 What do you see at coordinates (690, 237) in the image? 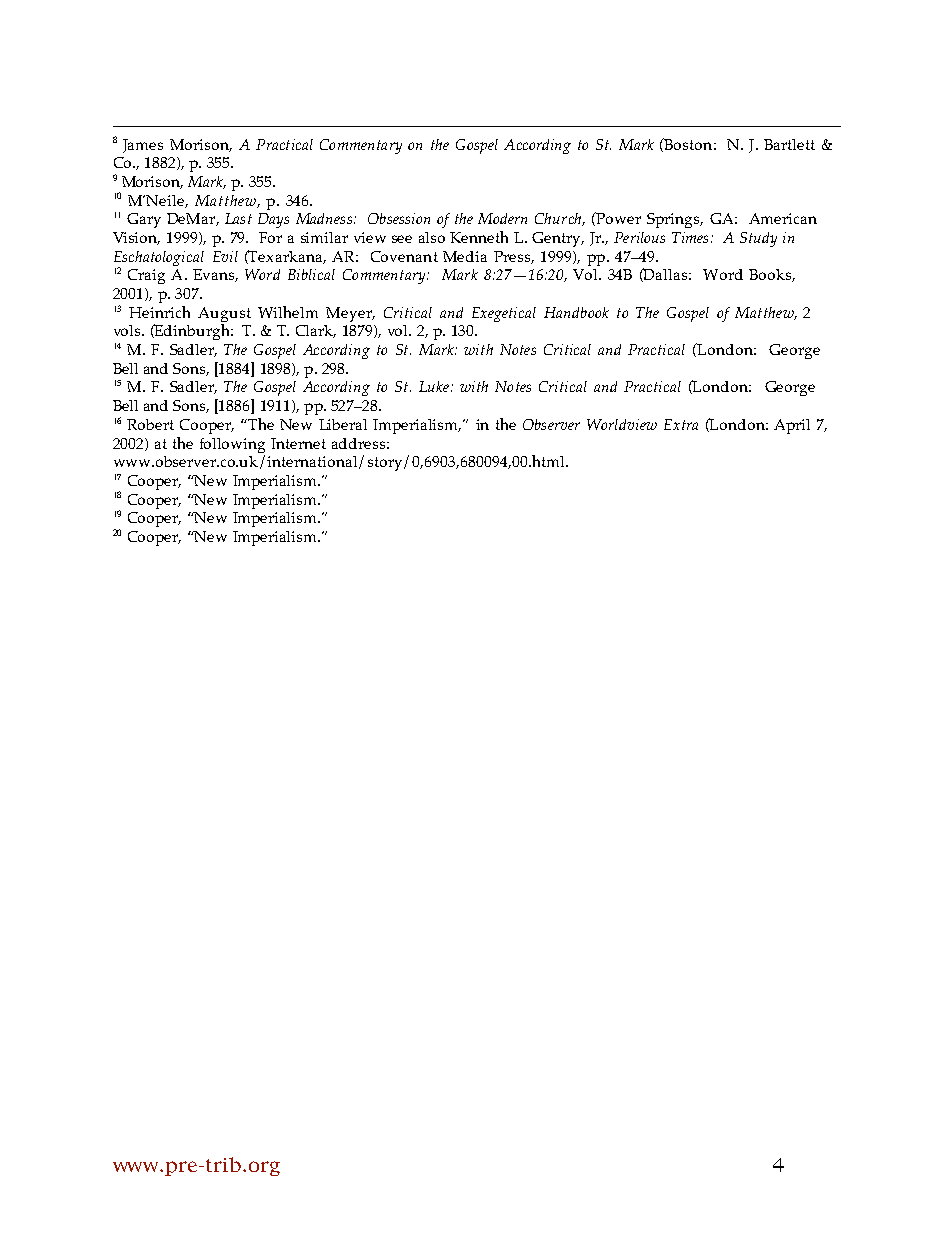
I see `Times` at bounding box center [690, 237].
